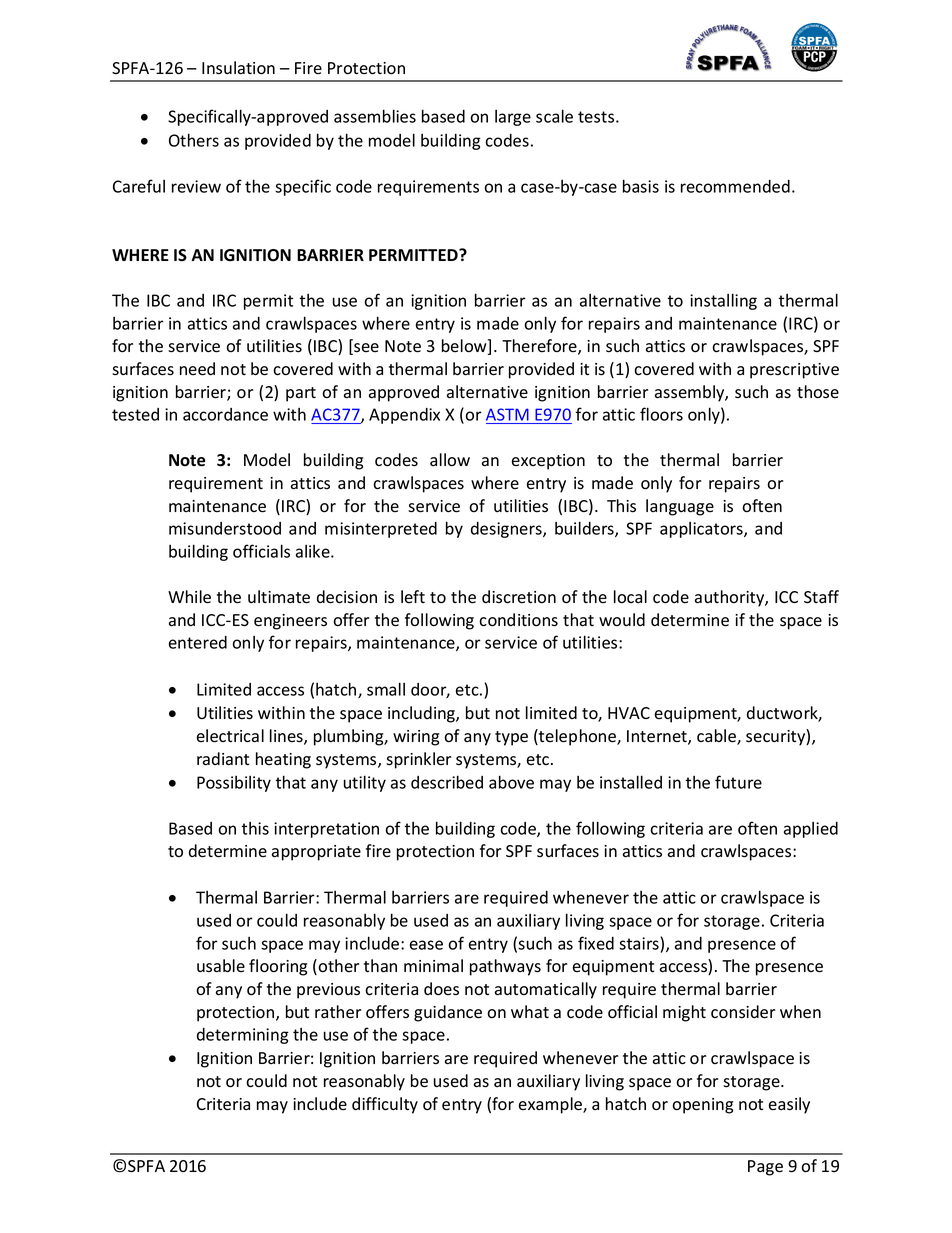 The width and height of the page is (952, 1233). Describe the element at coordinates (702, 530) in the page. I see `applicators` at that location.
